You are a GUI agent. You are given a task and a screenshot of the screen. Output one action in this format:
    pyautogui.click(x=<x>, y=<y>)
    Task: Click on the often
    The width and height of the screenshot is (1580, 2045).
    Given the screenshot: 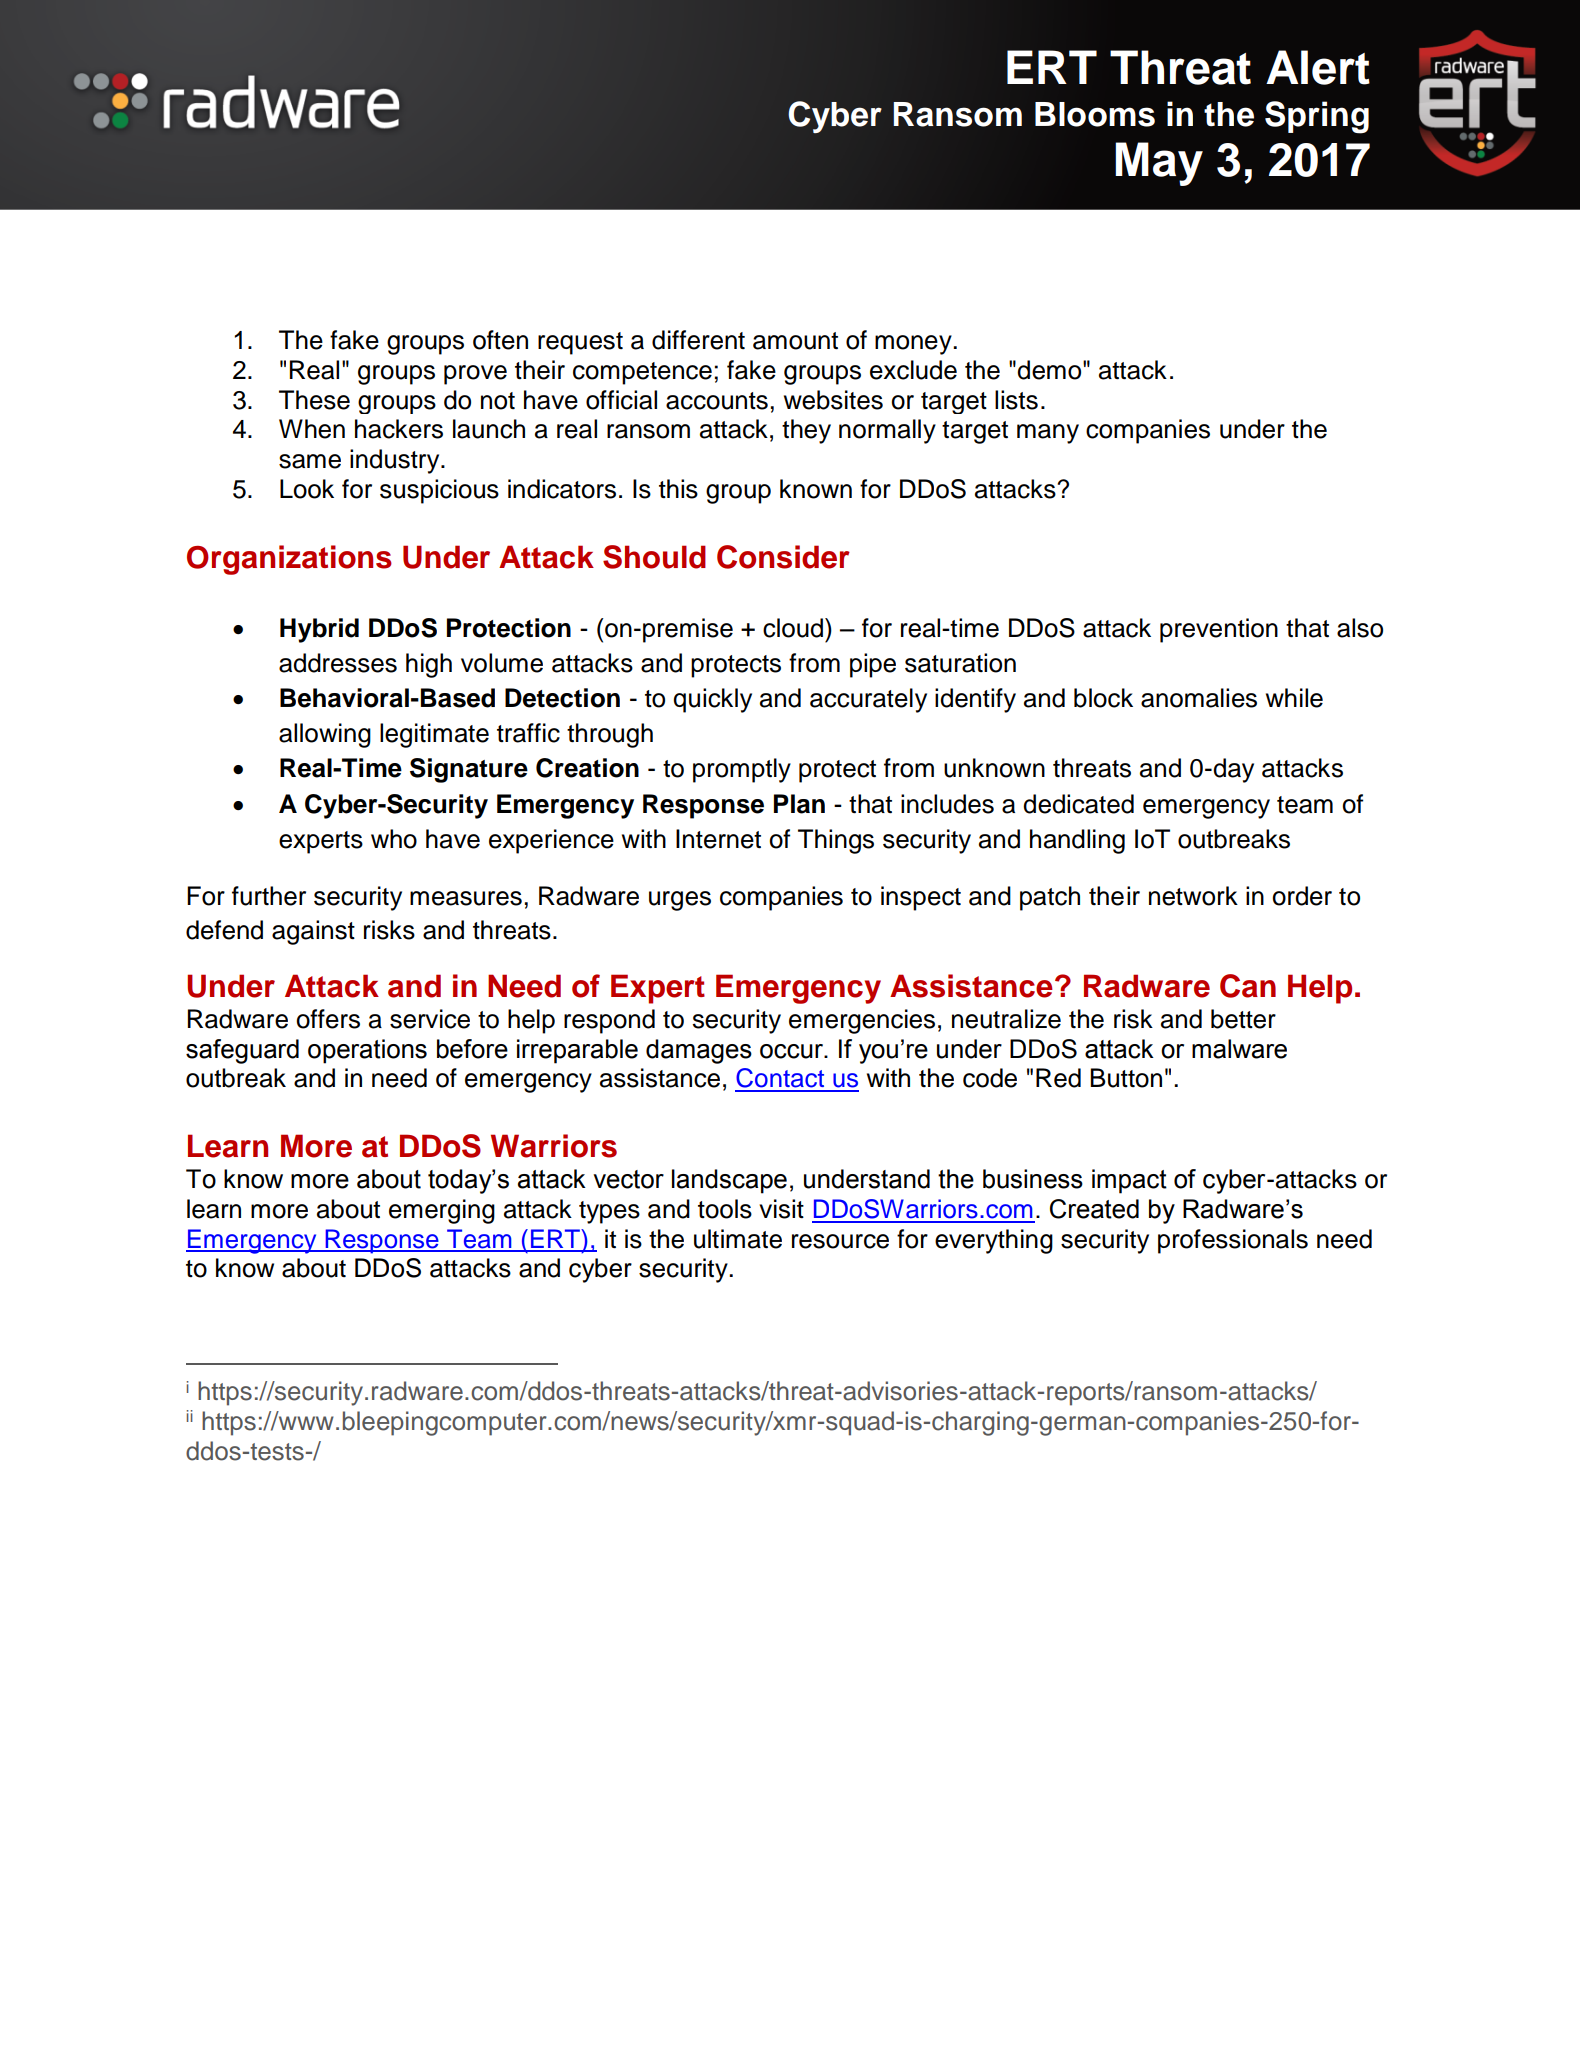 What is the action you would take?
    pyautogui.click(x=500, y=340)
